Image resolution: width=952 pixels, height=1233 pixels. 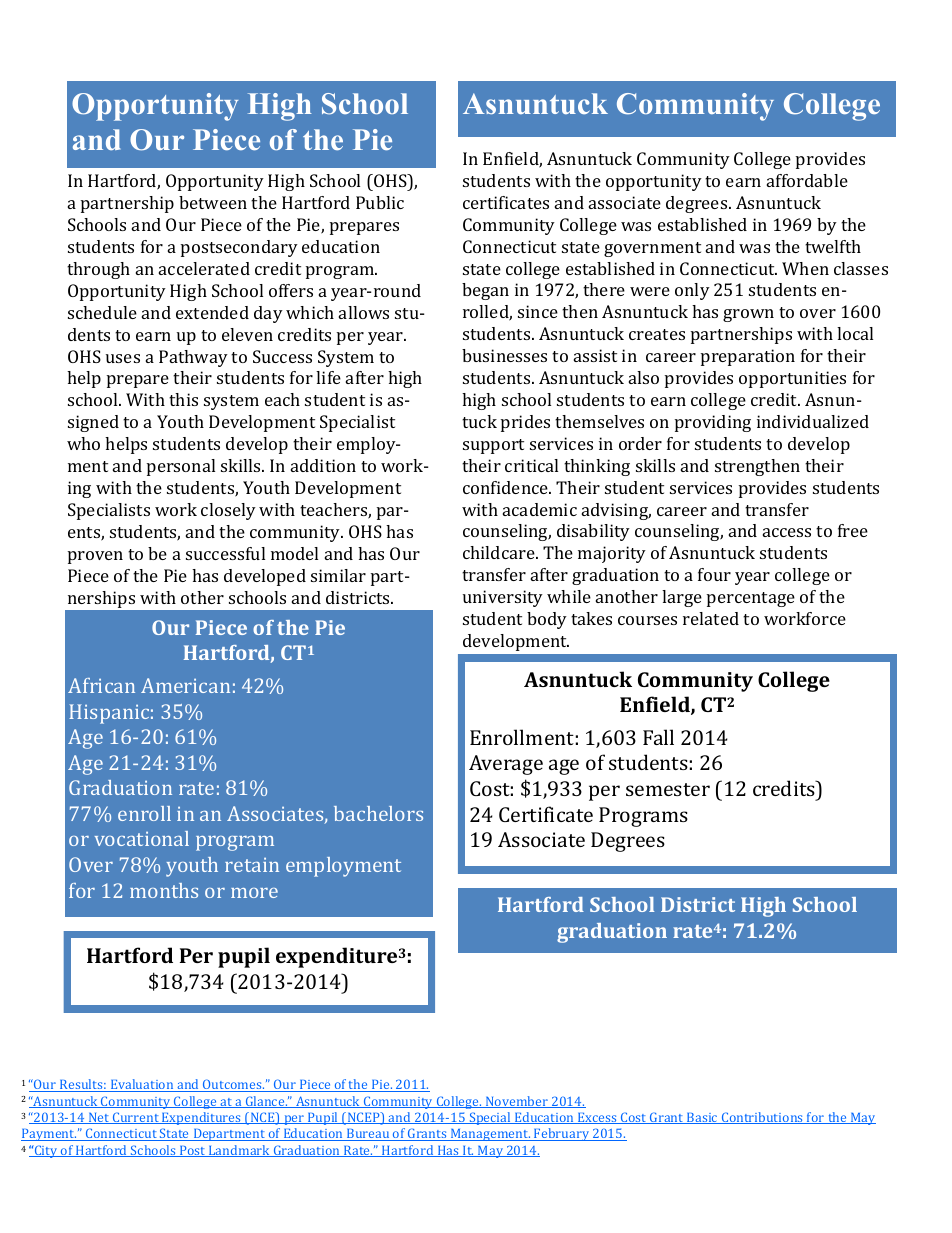 What do you see at coordinates (711, 618) in the image?
I see `related` at bounding box center [711, 618].
